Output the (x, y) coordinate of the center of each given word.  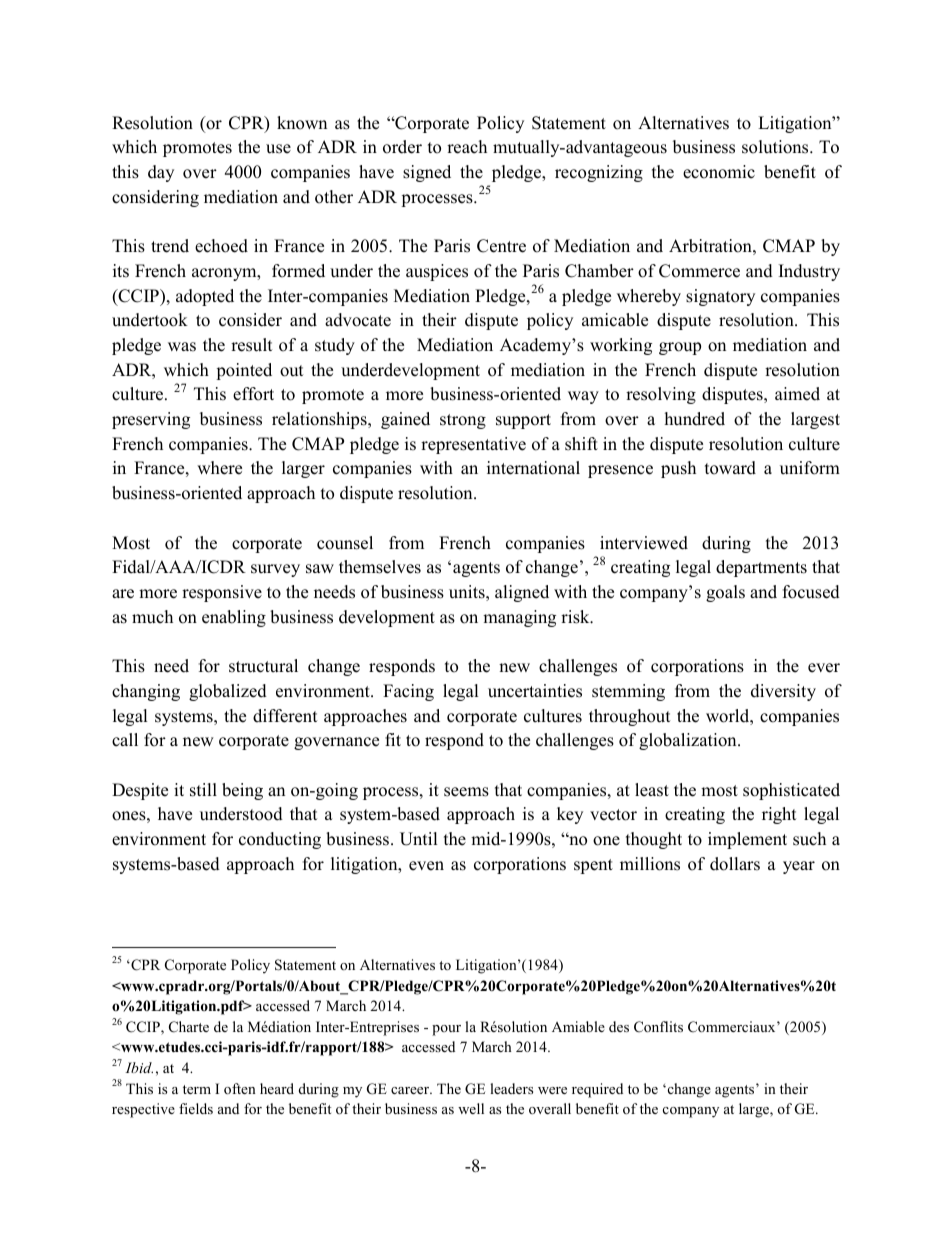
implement (747, 840)
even (426, 866)
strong (463, 421)
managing (519, 618)
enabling (234, 618)
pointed (244, 371)
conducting (280, 840)
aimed (797, 394)
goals (725, 593)
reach (467, 147)
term (197, 1089)
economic (719, 172)
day (161, 173)
